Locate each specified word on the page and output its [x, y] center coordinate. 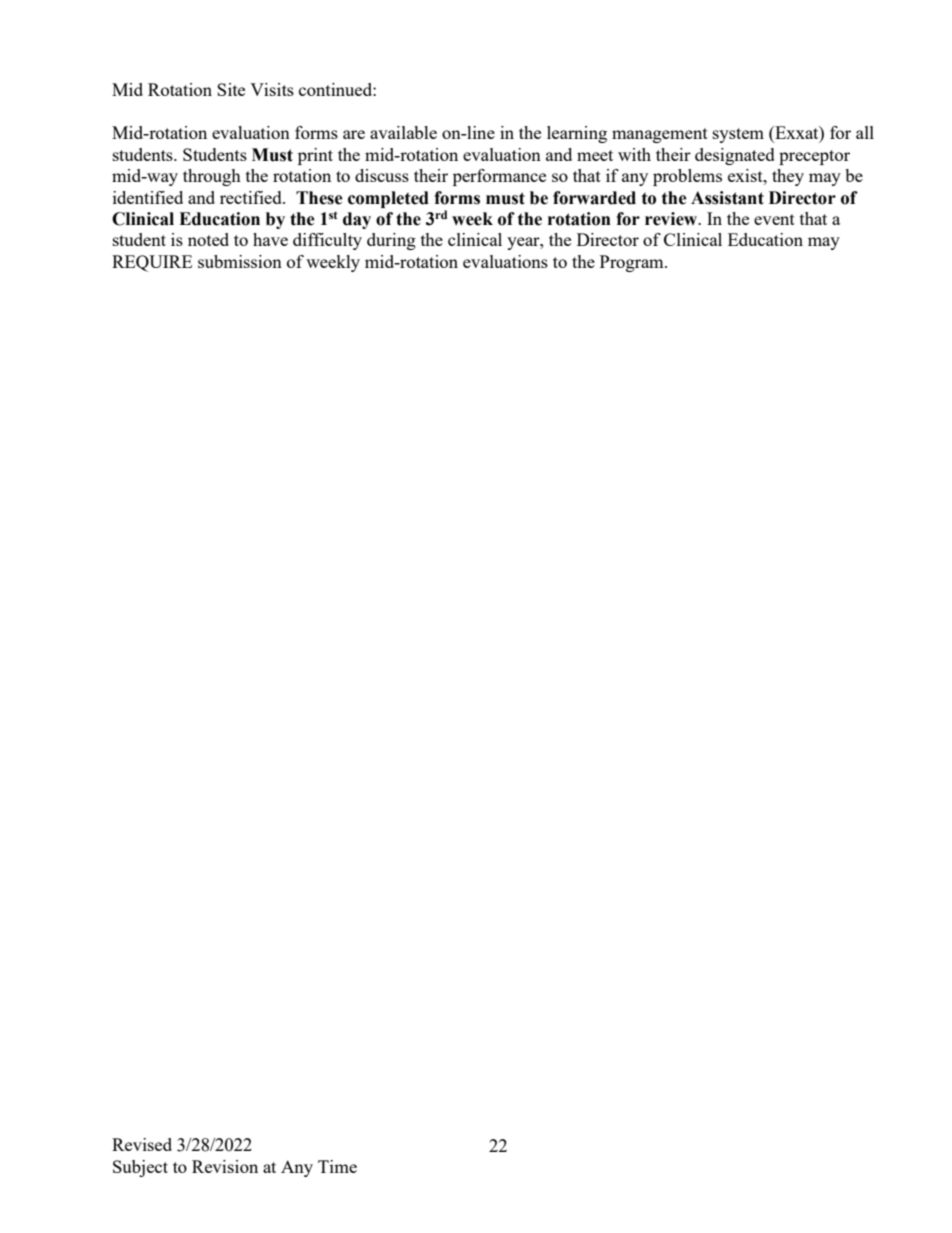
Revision [225, 1166]
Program [633, 263]
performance [499, 177]
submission [240, 261]
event [774, 219]
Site [231, 89]
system [738, 135]
